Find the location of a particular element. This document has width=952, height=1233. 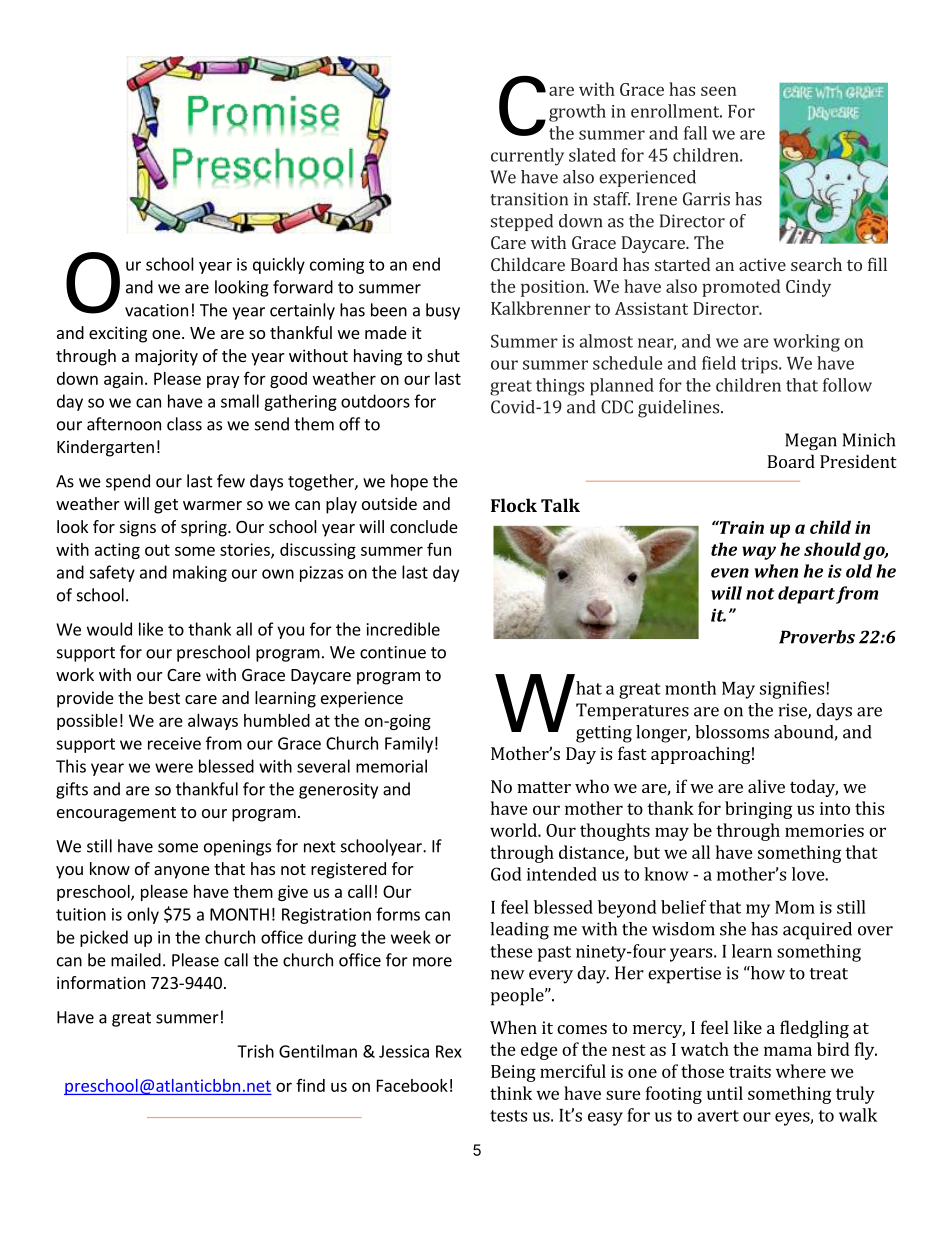

currently is located at coordinates (527, 157).
